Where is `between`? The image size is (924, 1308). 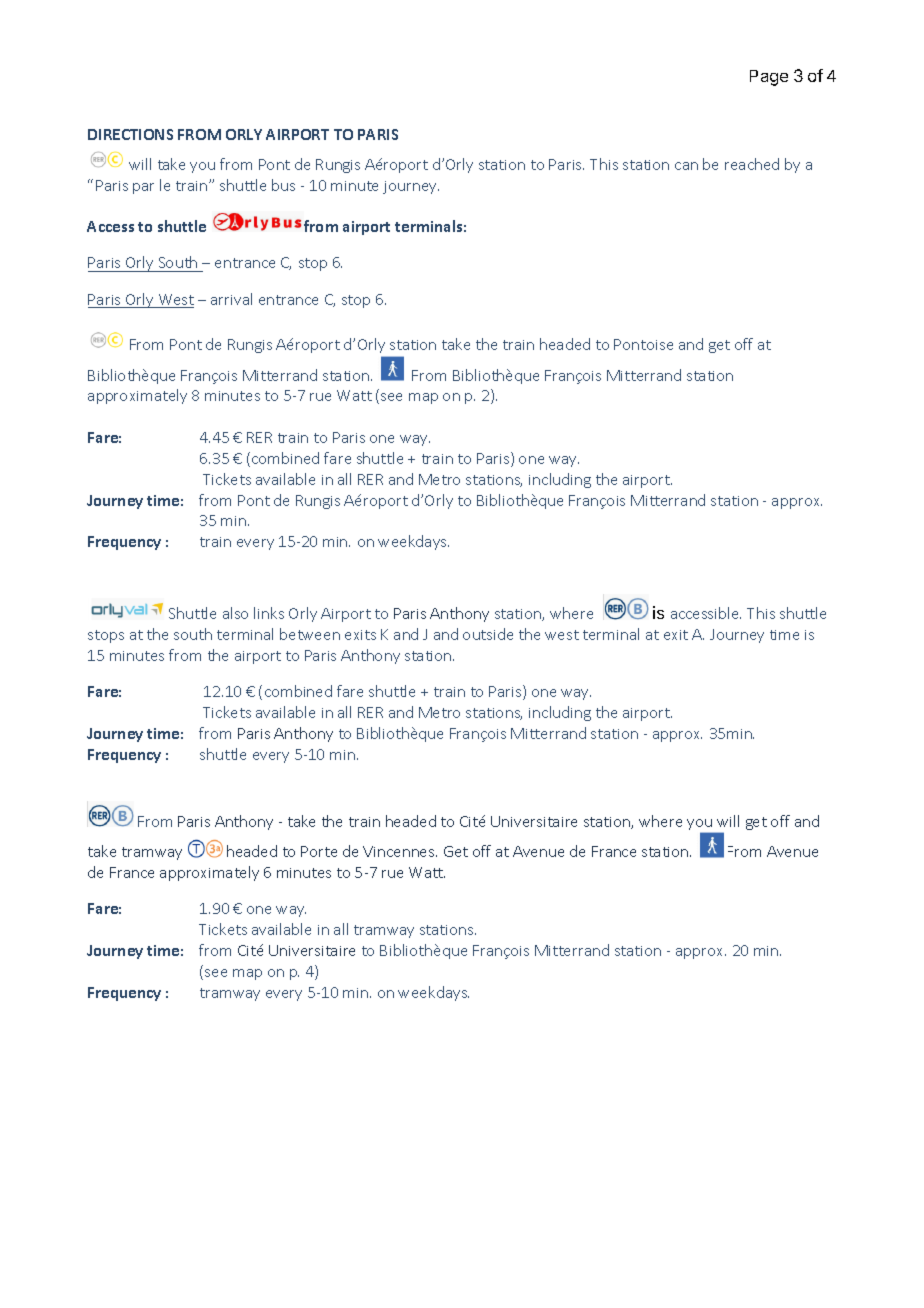
between is located at coordinates (310, 634).
